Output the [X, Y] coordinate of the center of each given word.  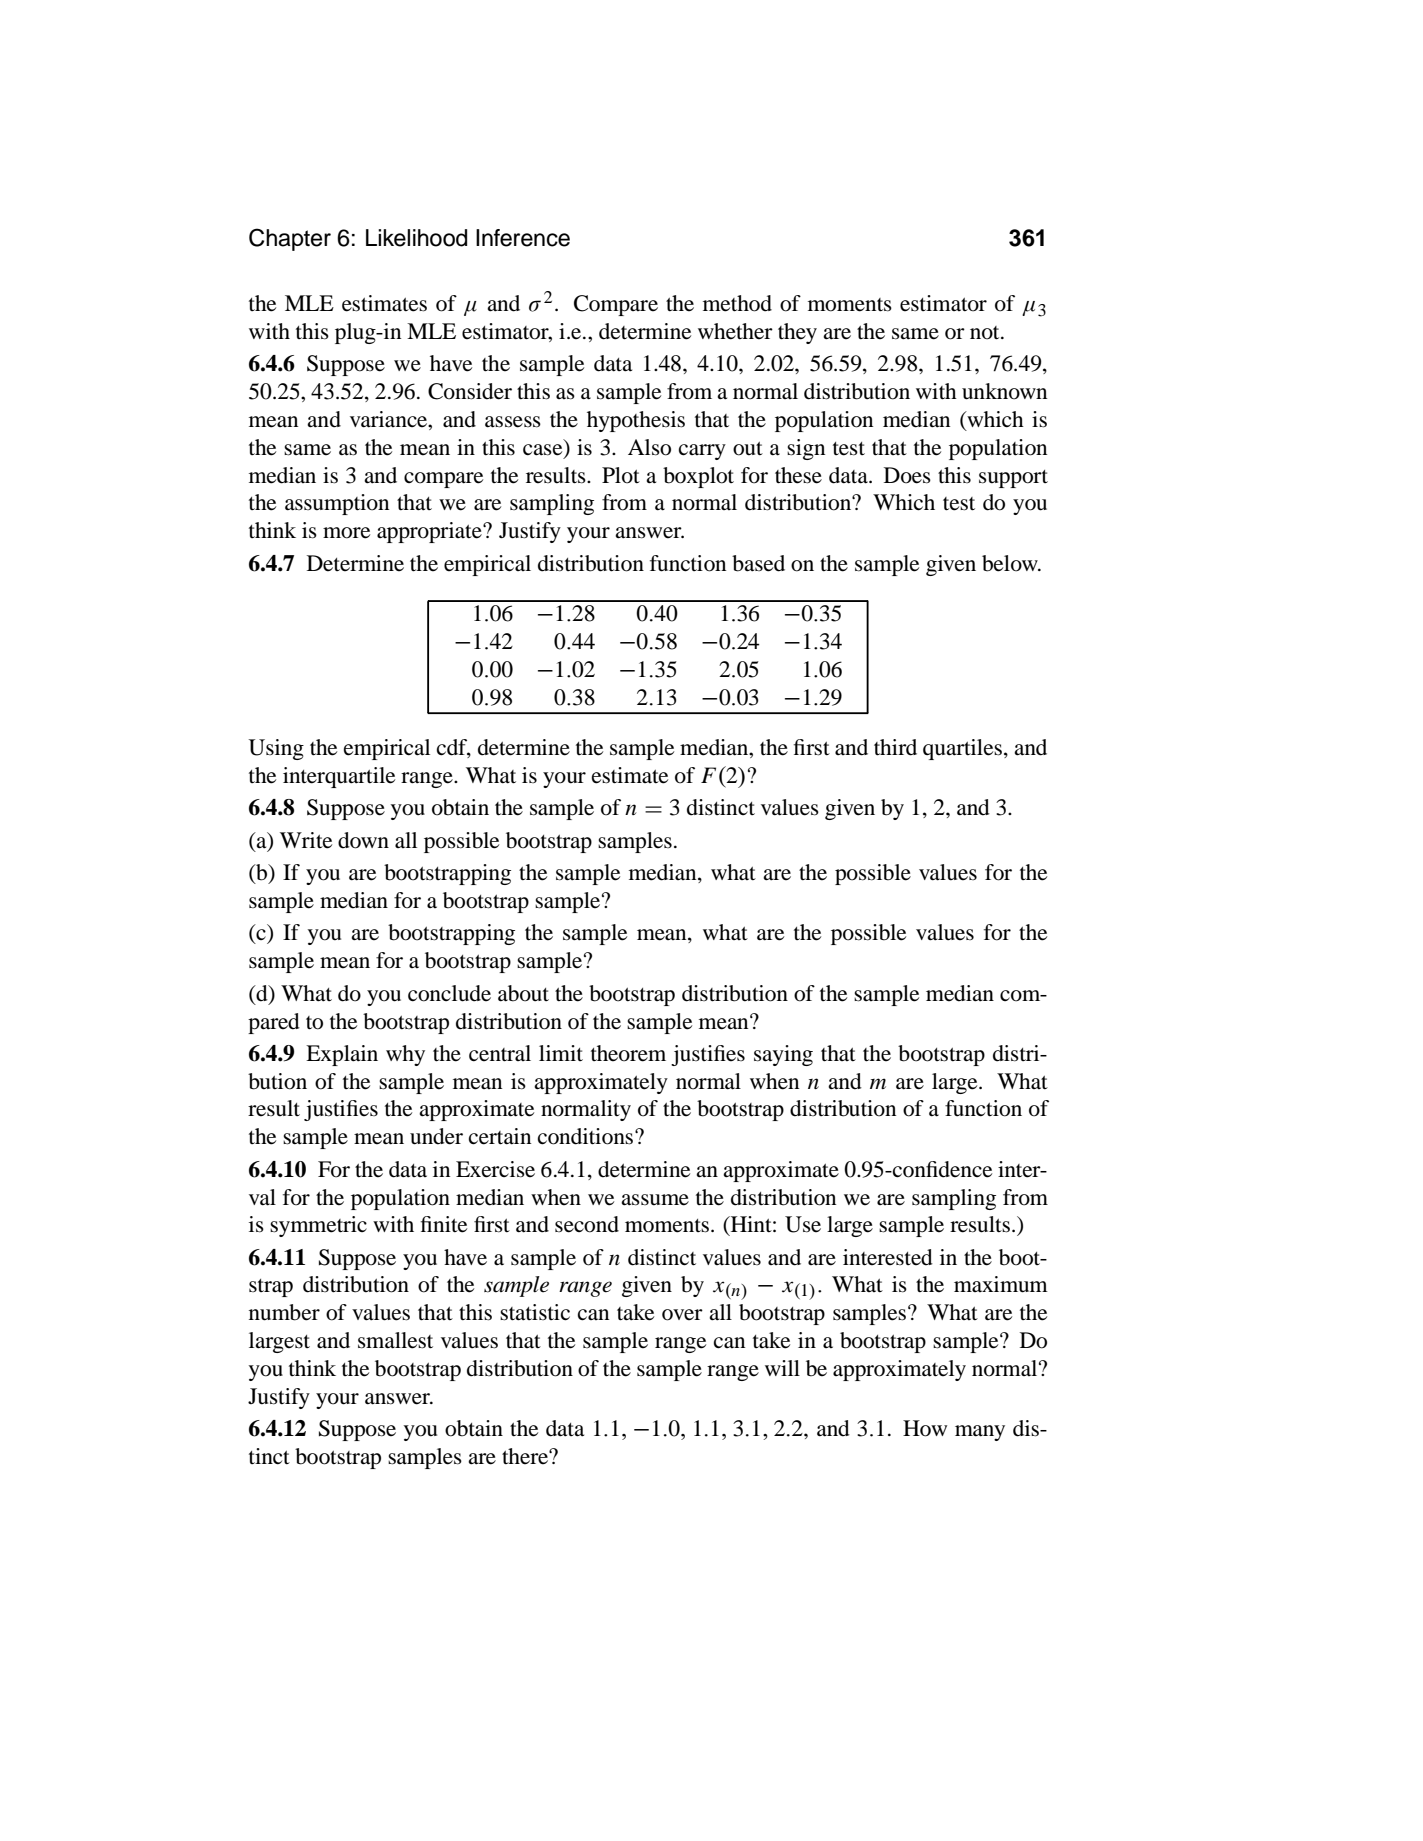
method [737, 303]
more [346, 533]
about [523, 993]
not [986, 333]
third [895, 747]
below [1011, 563]
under [436, 1136]
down [363, 840]
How [925, 1428]
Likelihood [416, 238]
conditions [585, 1136]
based [758, 563]
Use [803, 1224]
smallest [395, 1340]
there [526, 1456]
